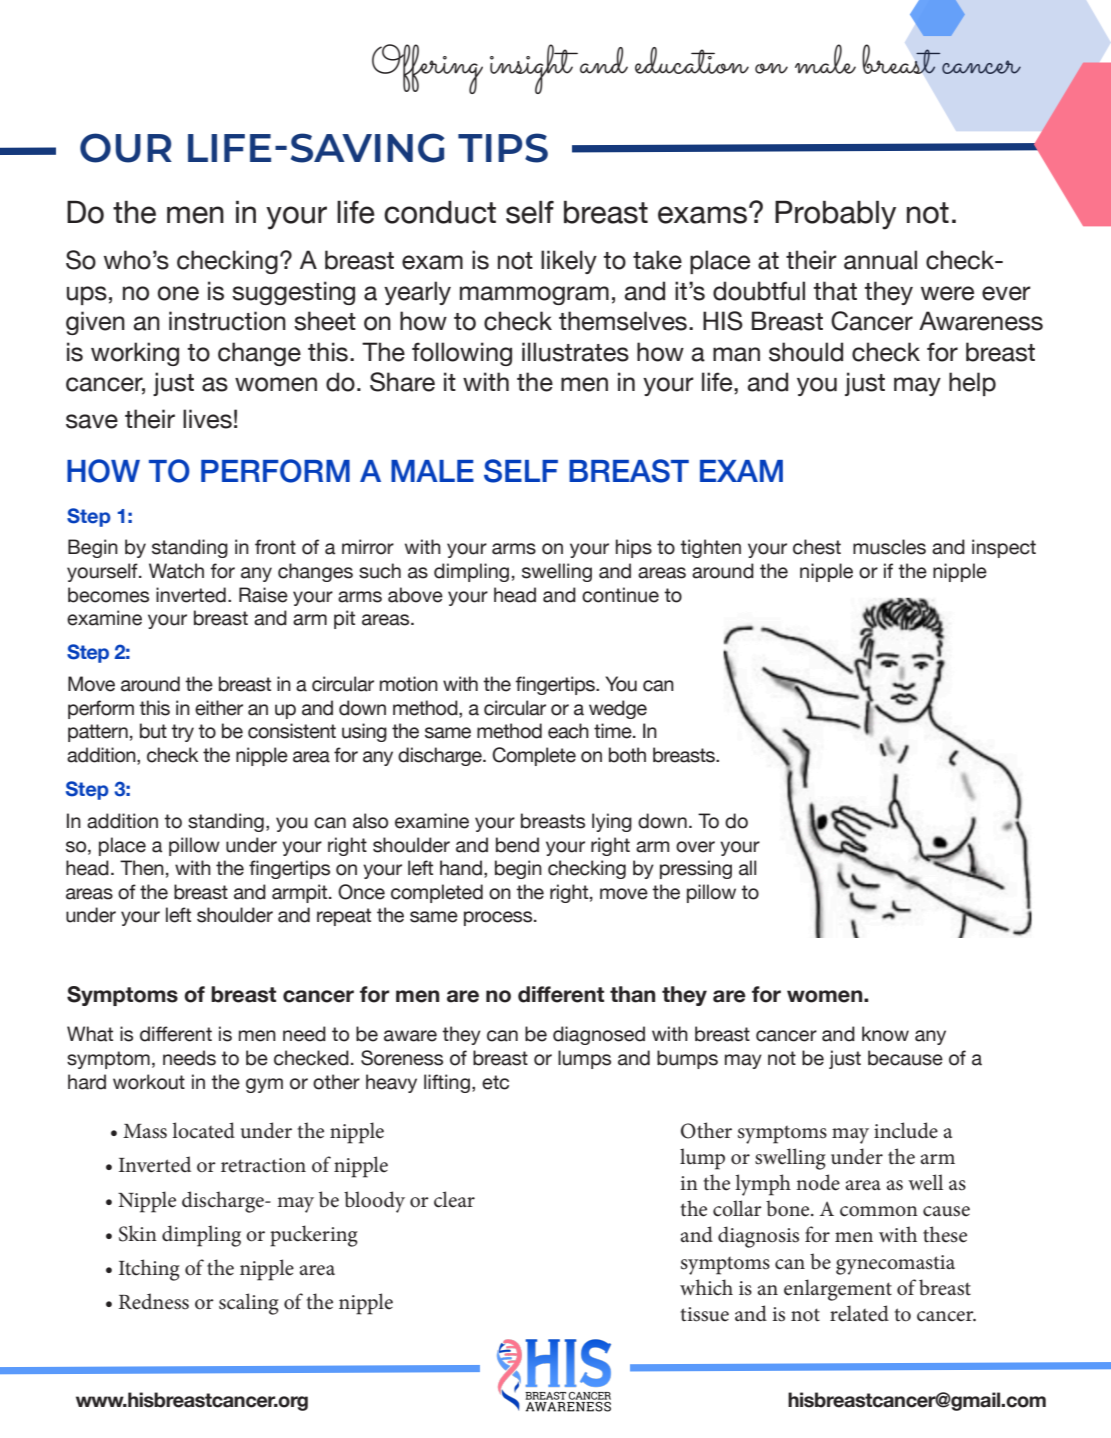 Image resolution: width=1111 pixels, height=1438 pixels. What do you see at coordinates (149, 1270) in the image?
I see `Itching` at bounding box center [149, 1270].
